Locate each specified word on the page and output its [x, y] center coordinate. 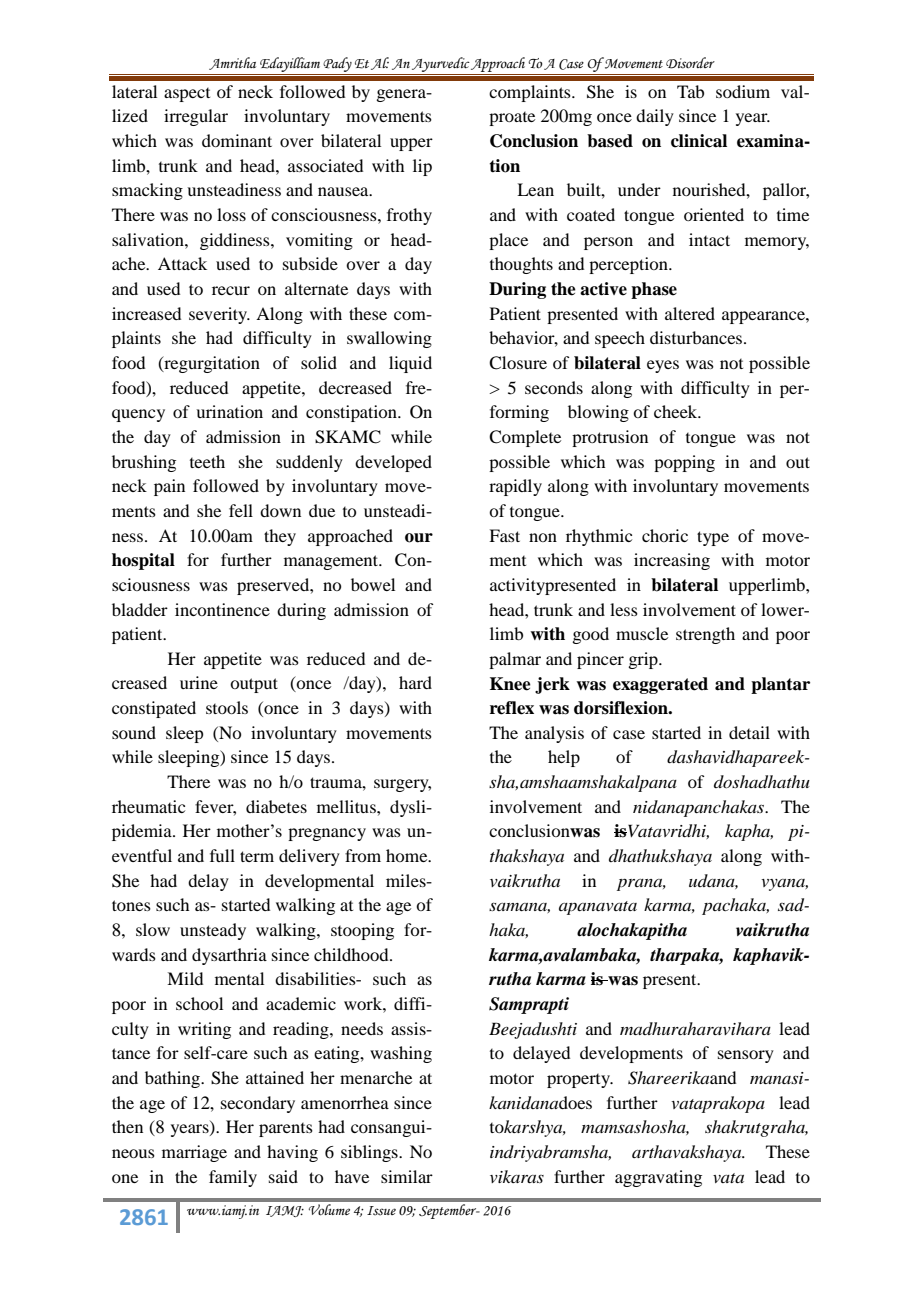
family [233, 1178]
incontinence [222, 609]
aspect [187, 95]
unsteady [213, 931]
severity [219, 315]
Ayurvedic [441, 64]
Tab [690, 91]
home [408, 855]
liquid [410, 364]
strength [705, 635]
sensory [746, 1056]
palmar [515, 660]
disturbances [697, 337]
